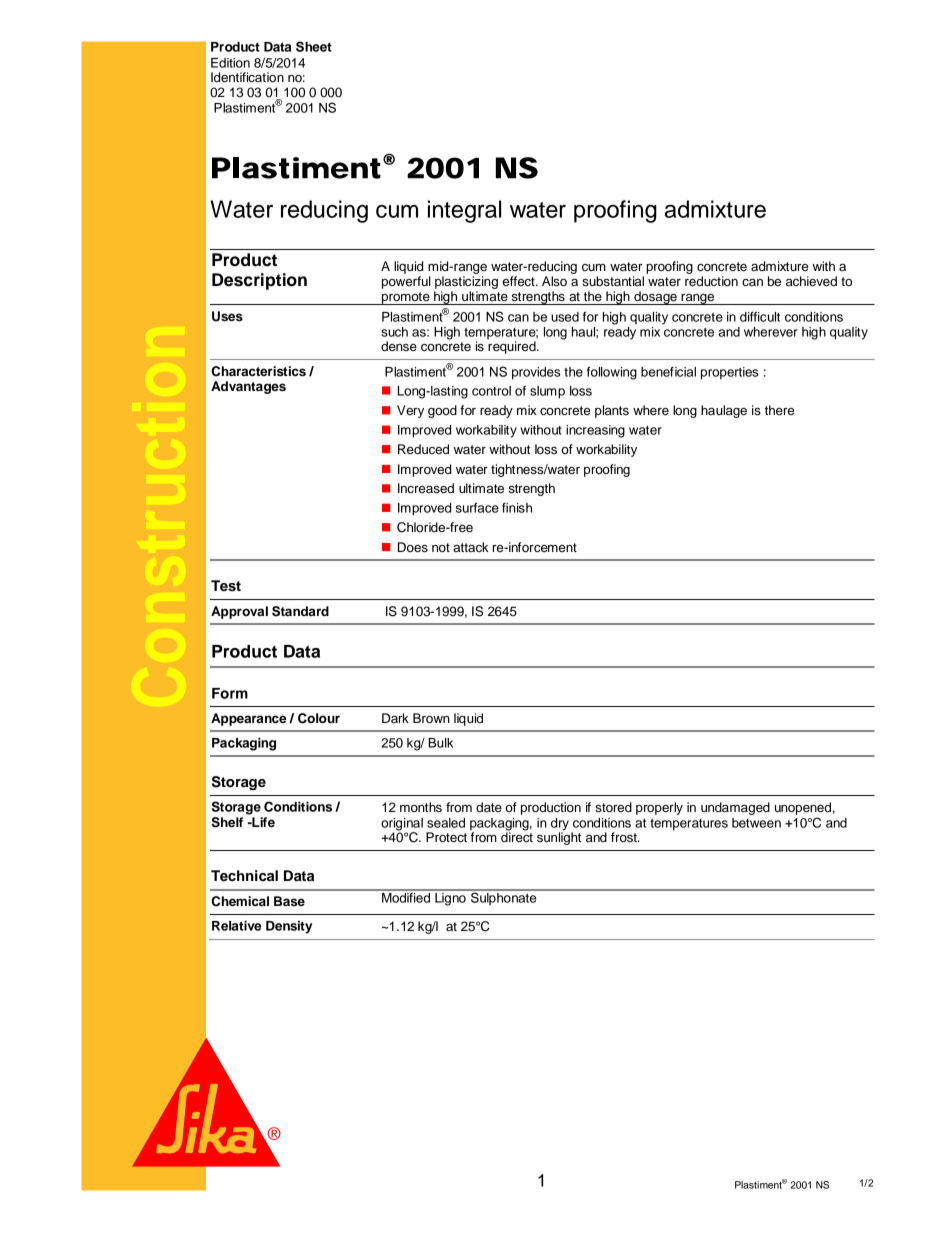 The width and height of the image is (952, 1233). Describe the element at coordinates (314, 46) in the image. I see `Sheet` at that location.
